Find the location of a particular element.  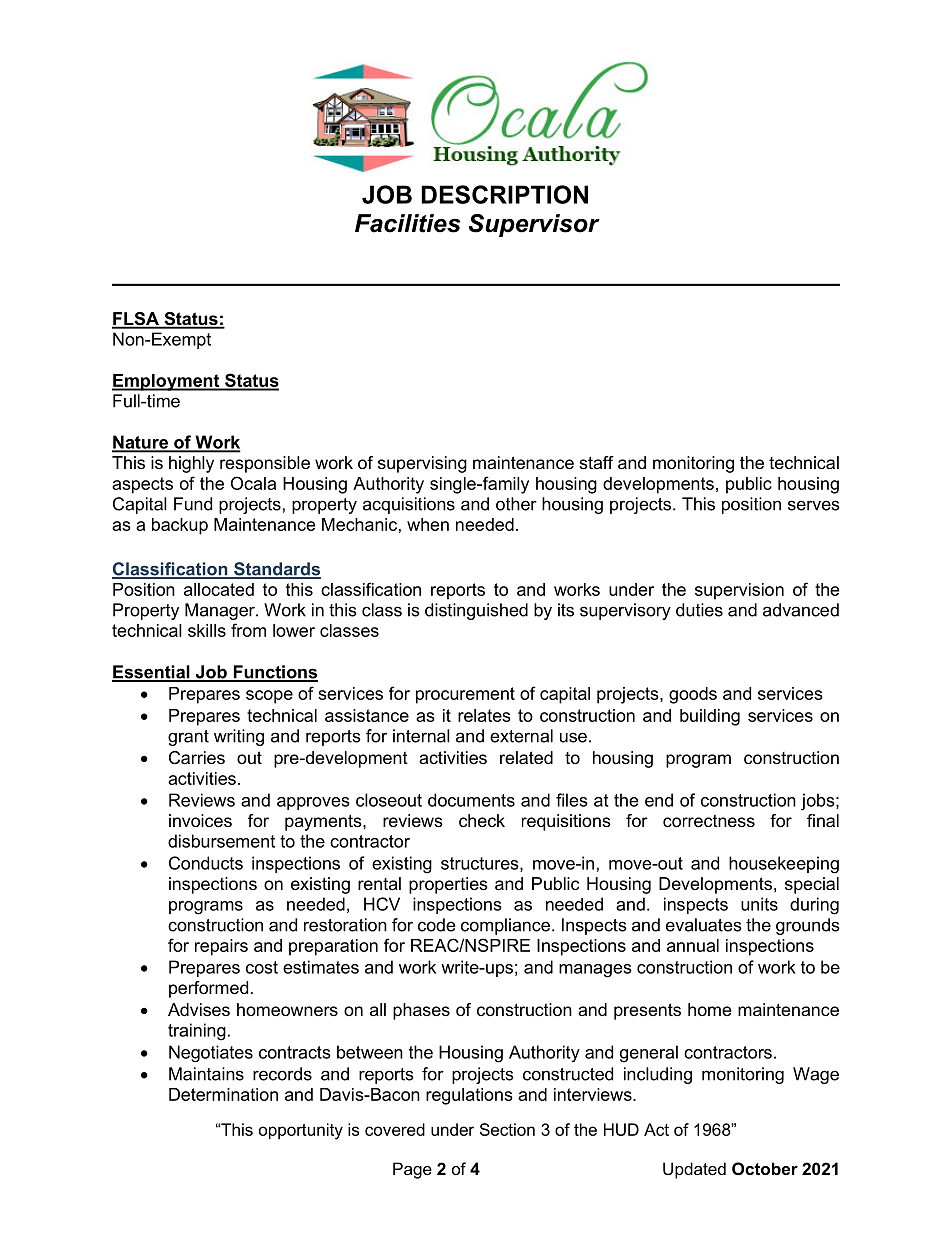

DESCRIPTION is located at coordinates (504, 194).
